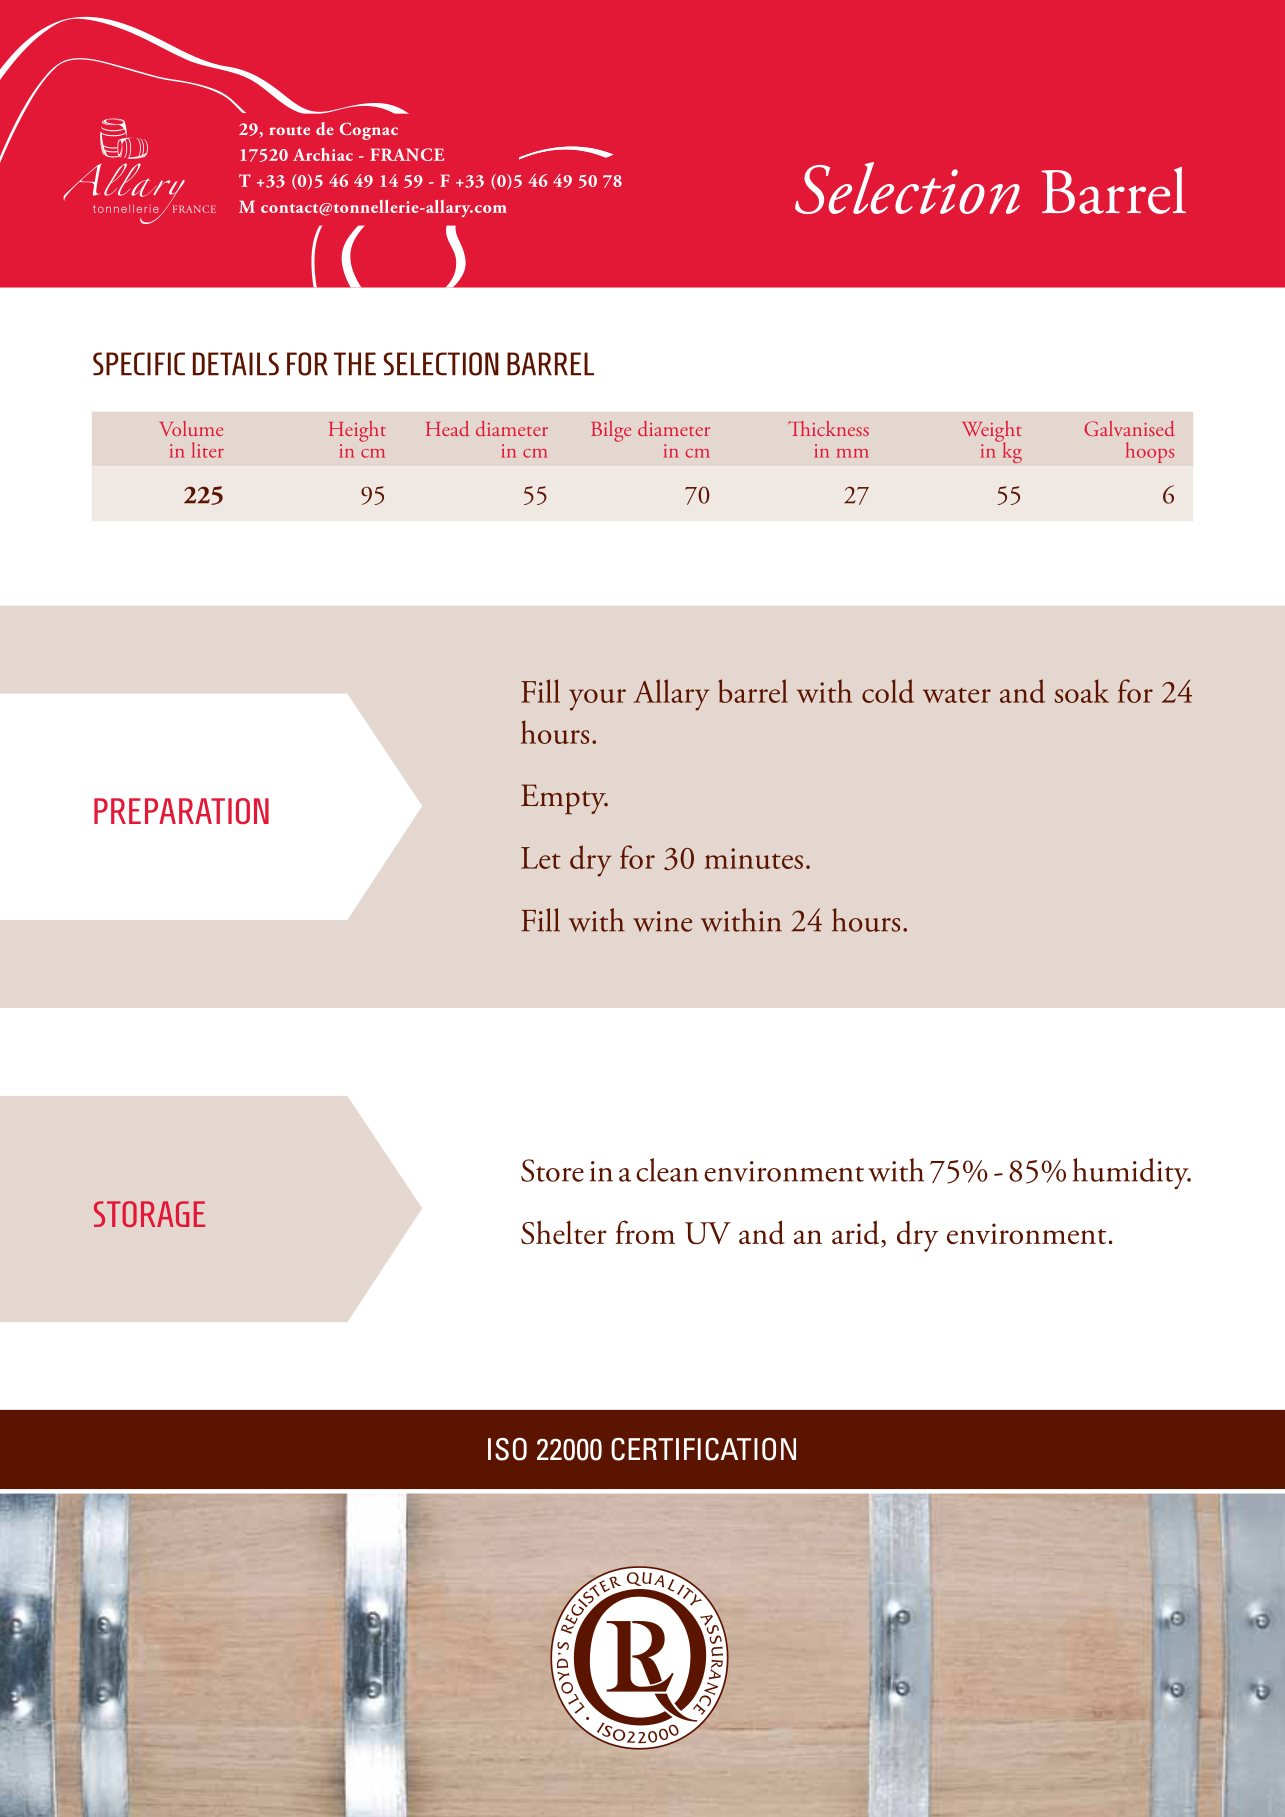 Image resolution: width=1285 pixels, height=1817 pixels. I want to click on liter, so click(208, 450).
